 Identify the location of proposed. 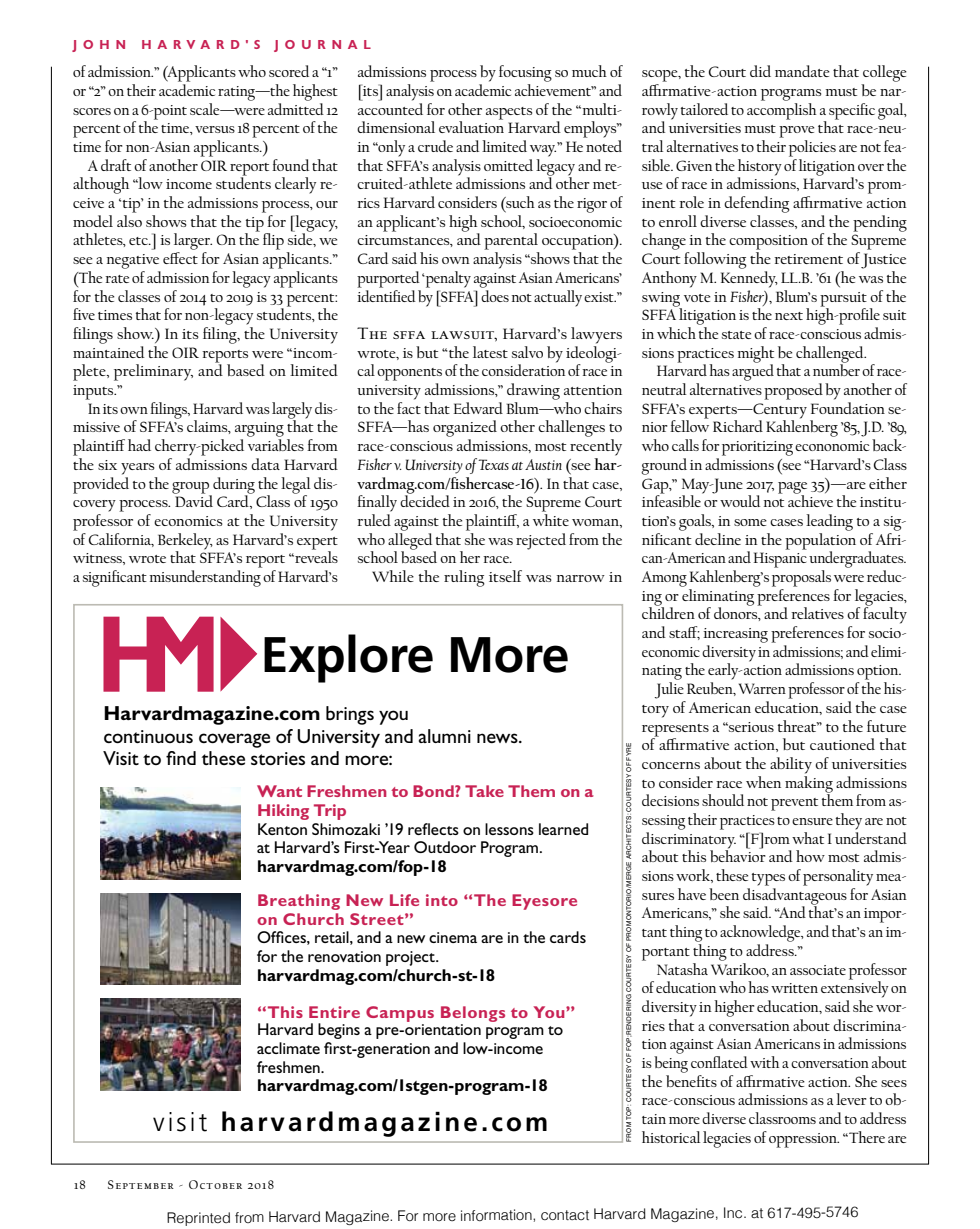
(793, 391).
